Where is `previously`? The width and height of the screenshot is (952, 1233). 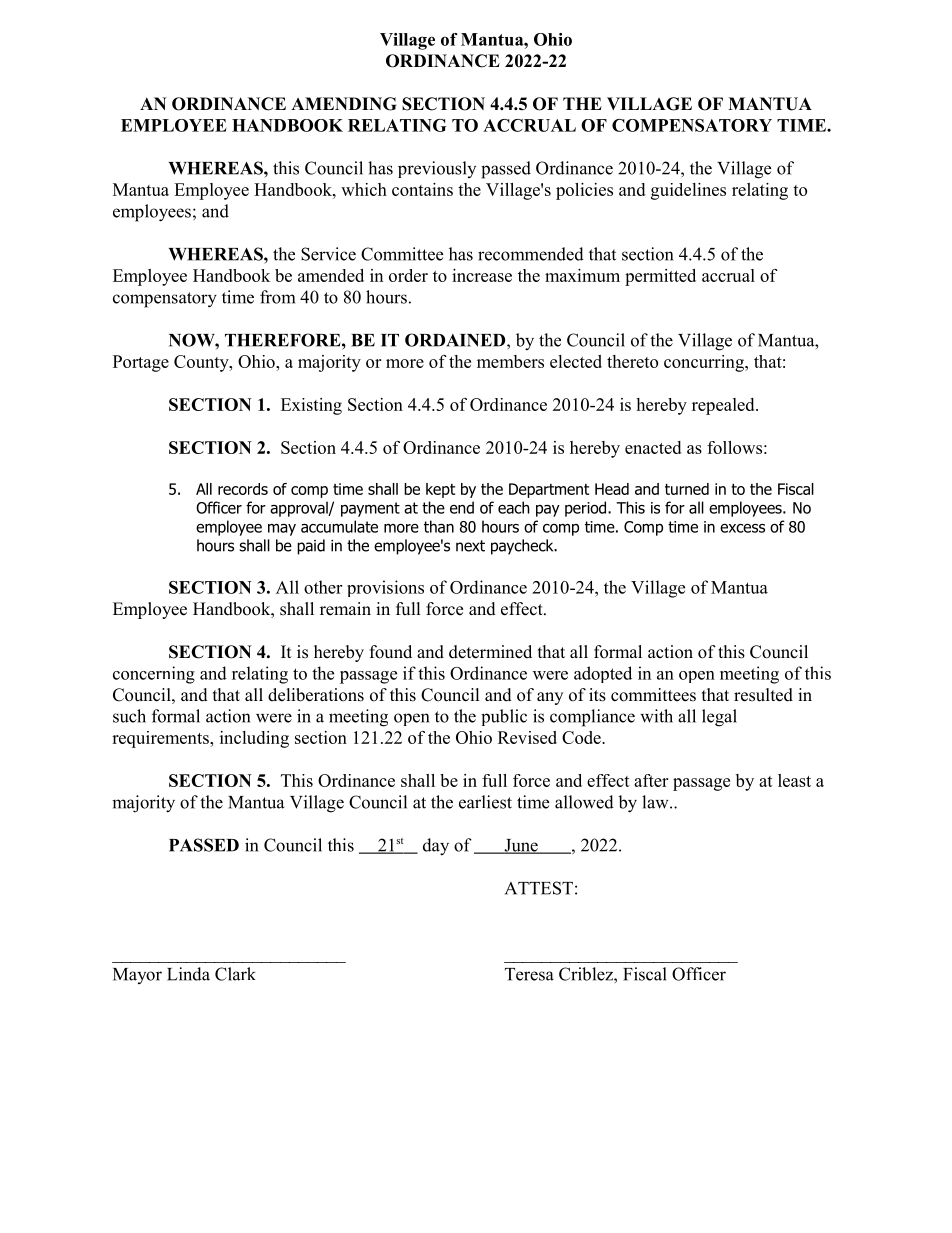
previously is located at coordinates (437, 169).
